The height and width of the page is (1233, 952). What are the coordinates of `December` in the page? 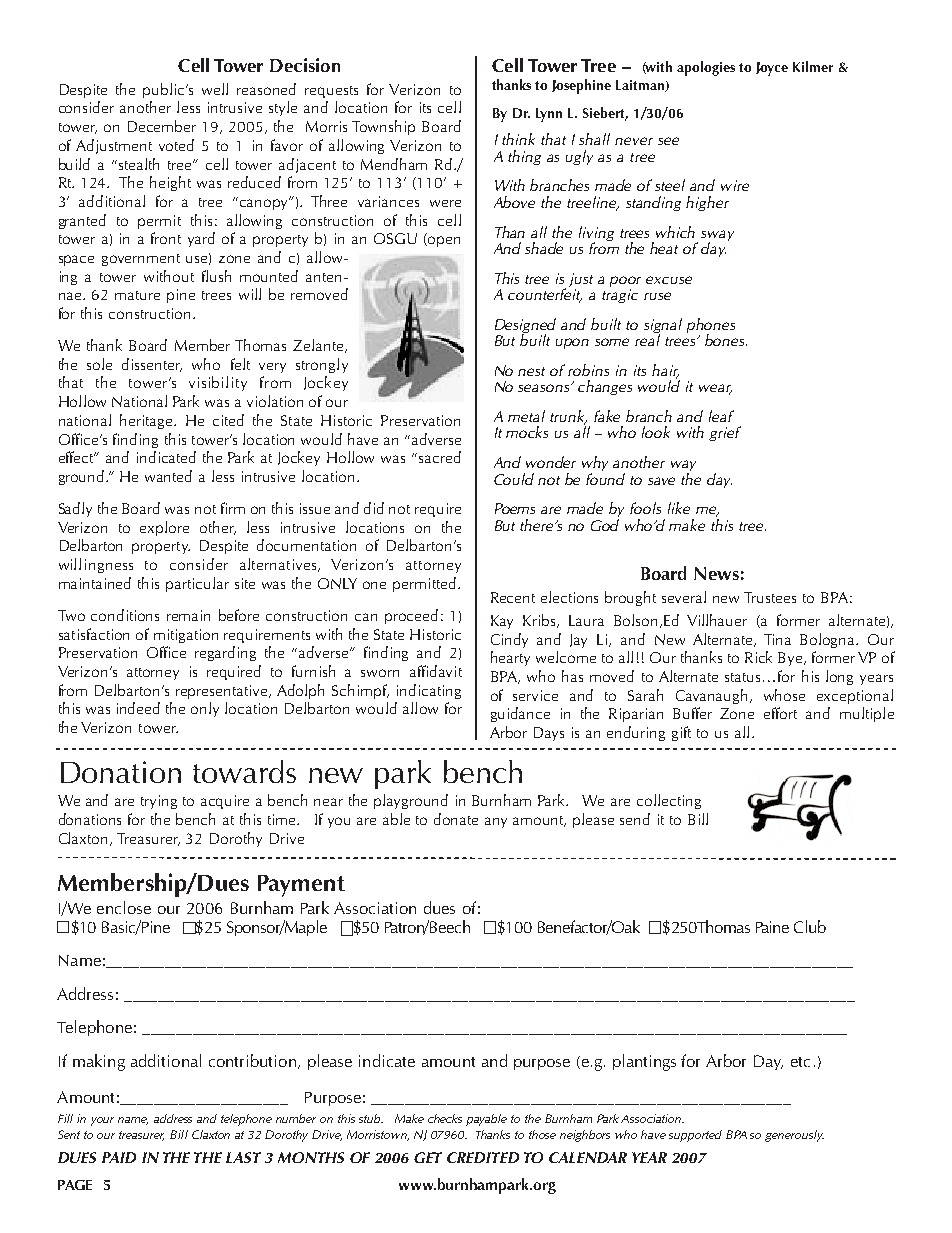 It's located at (162, 126).
